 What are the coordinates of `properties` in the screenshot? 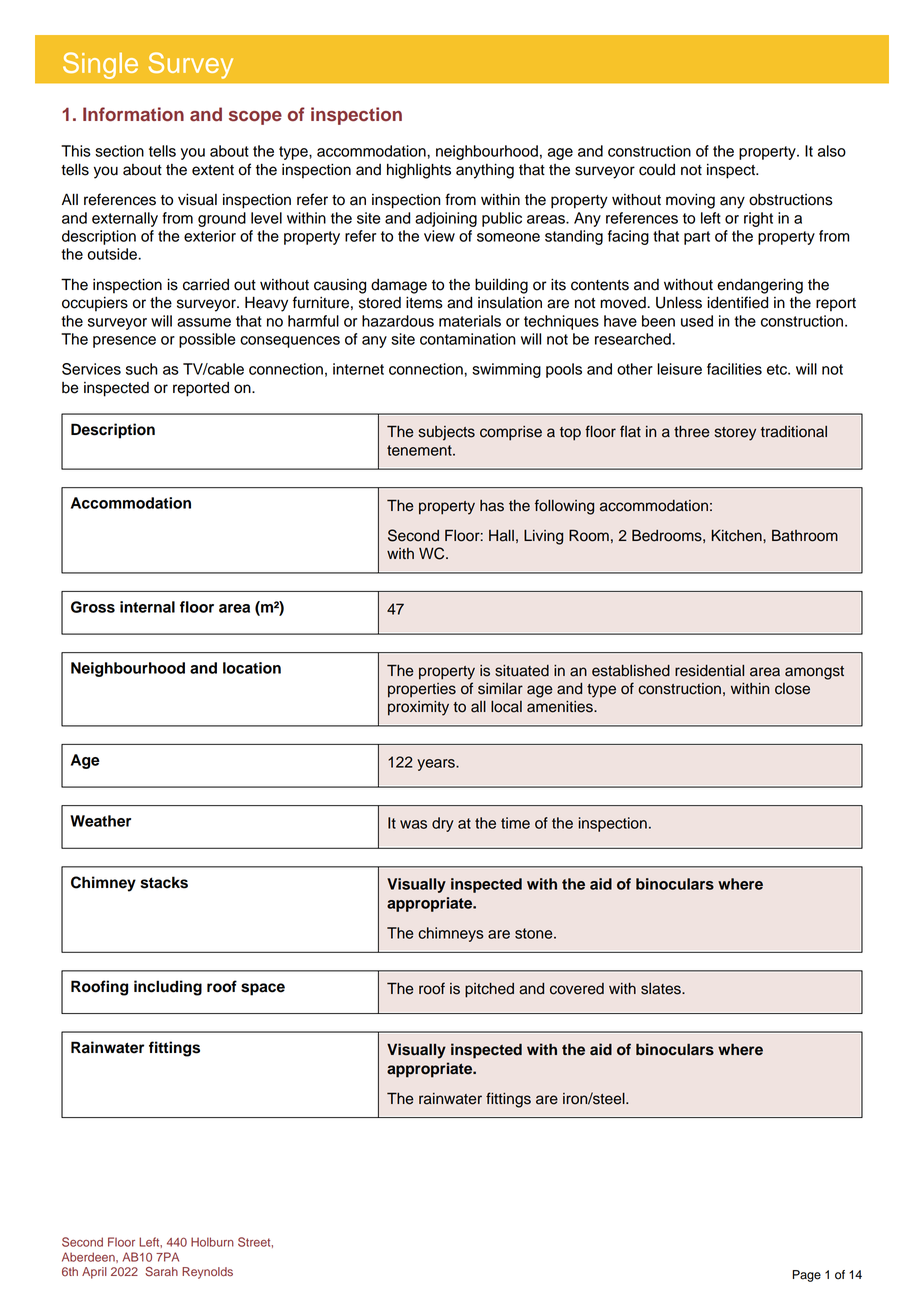 It's located at (422, 690).
